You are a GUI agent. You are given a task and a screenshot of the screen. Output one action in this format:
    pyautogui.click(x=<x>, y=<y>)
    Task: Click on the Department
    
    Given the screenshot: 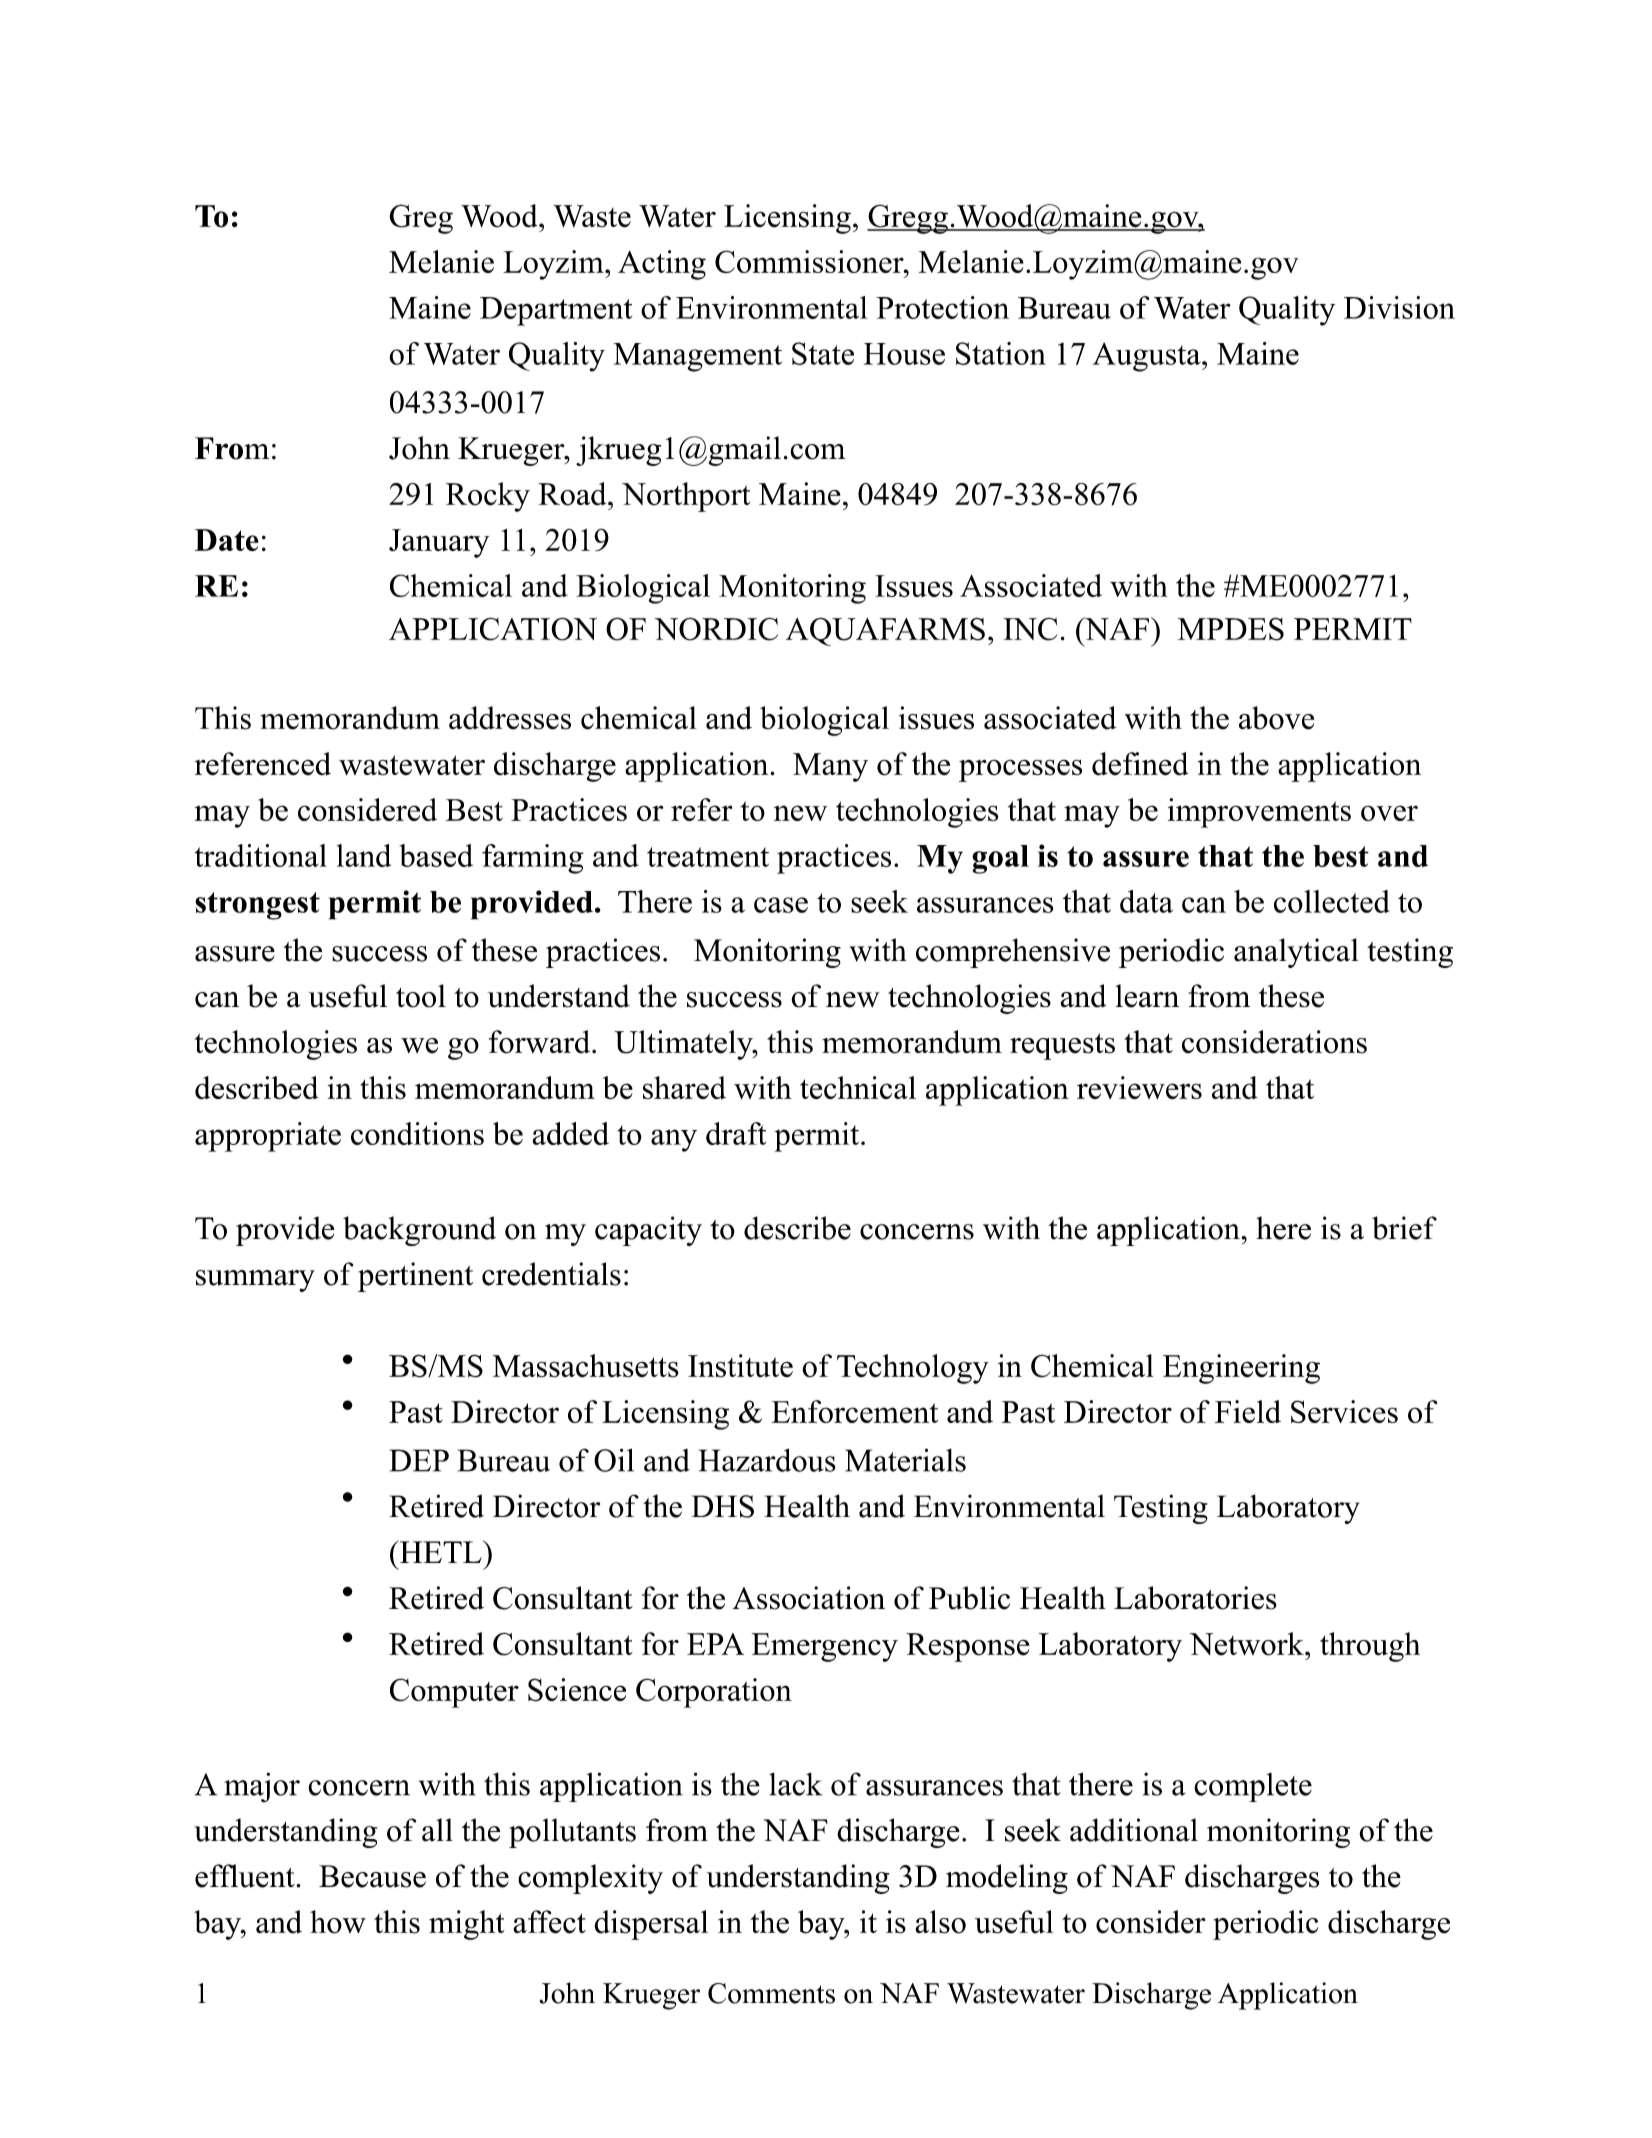 What is the action you would take?
    pyautogui.click(x=556, y=311)
